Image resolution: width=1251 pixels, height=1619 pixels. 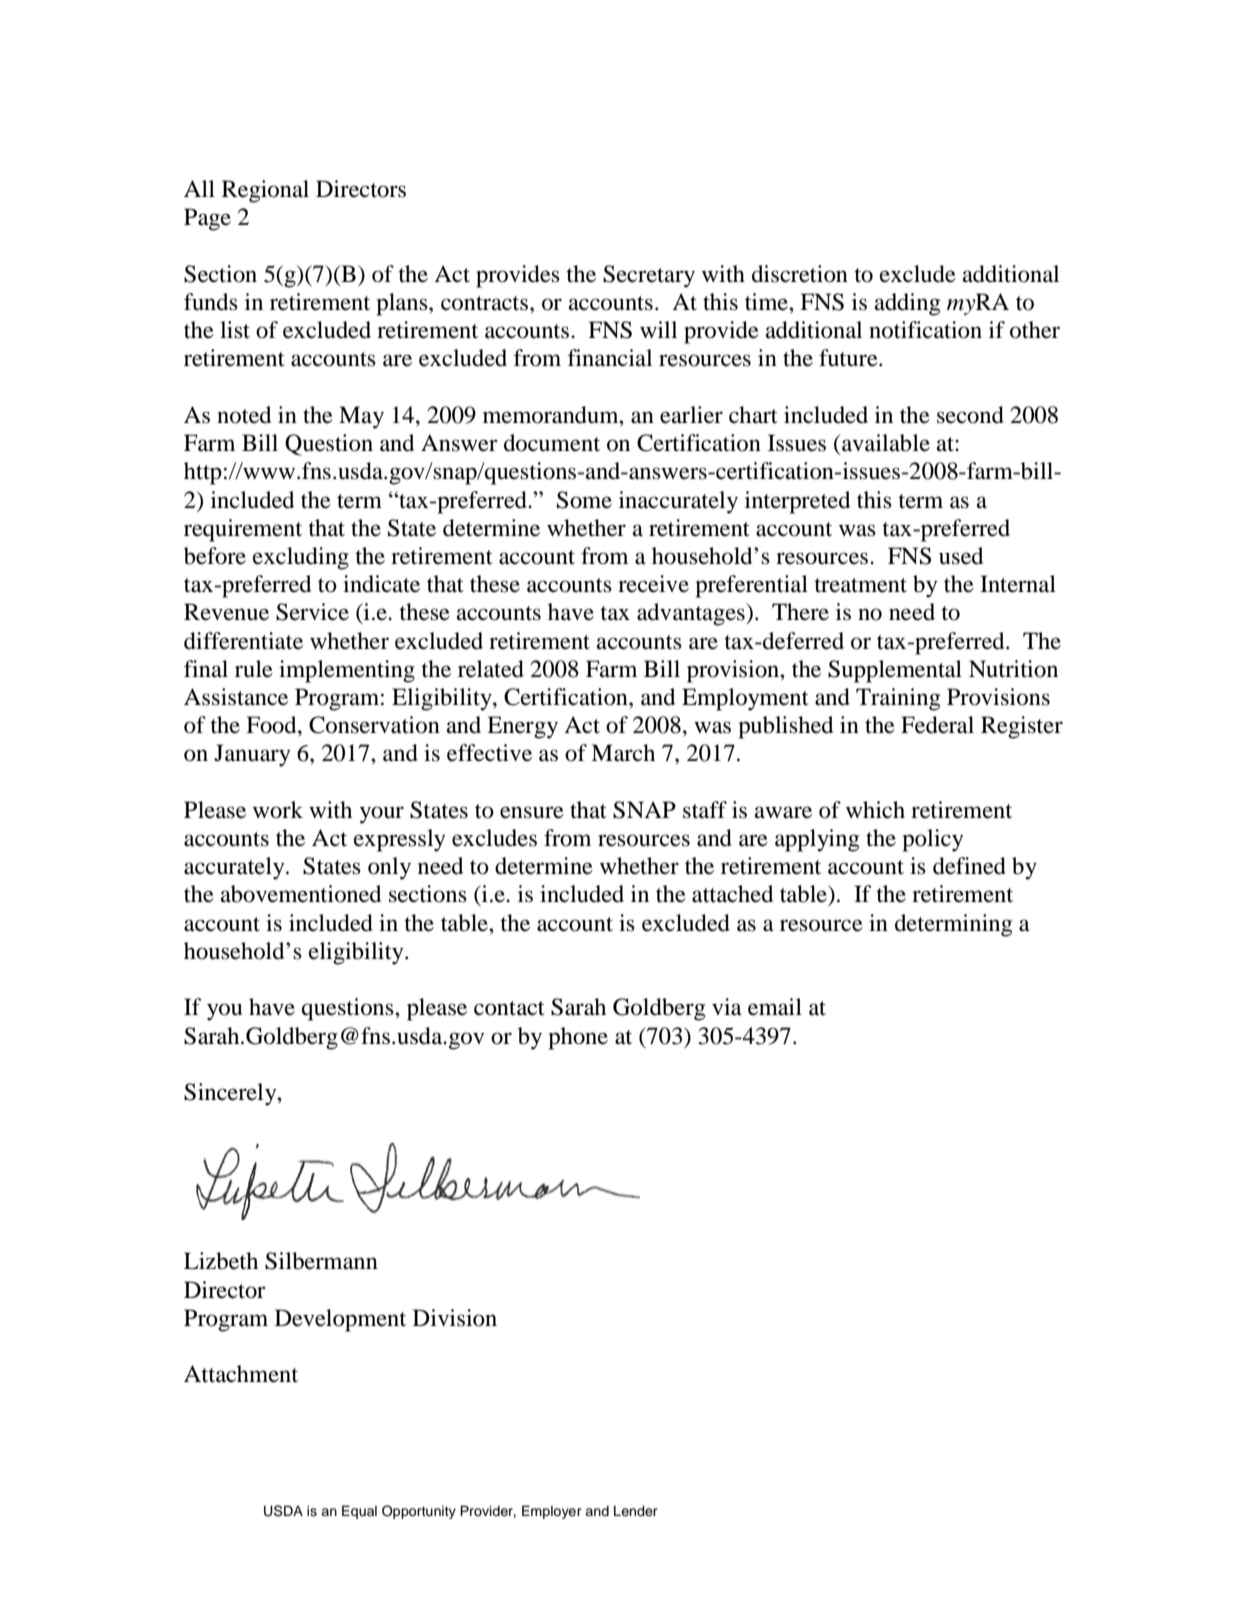 I want to click on phone, so click(x=578, y=1038).
